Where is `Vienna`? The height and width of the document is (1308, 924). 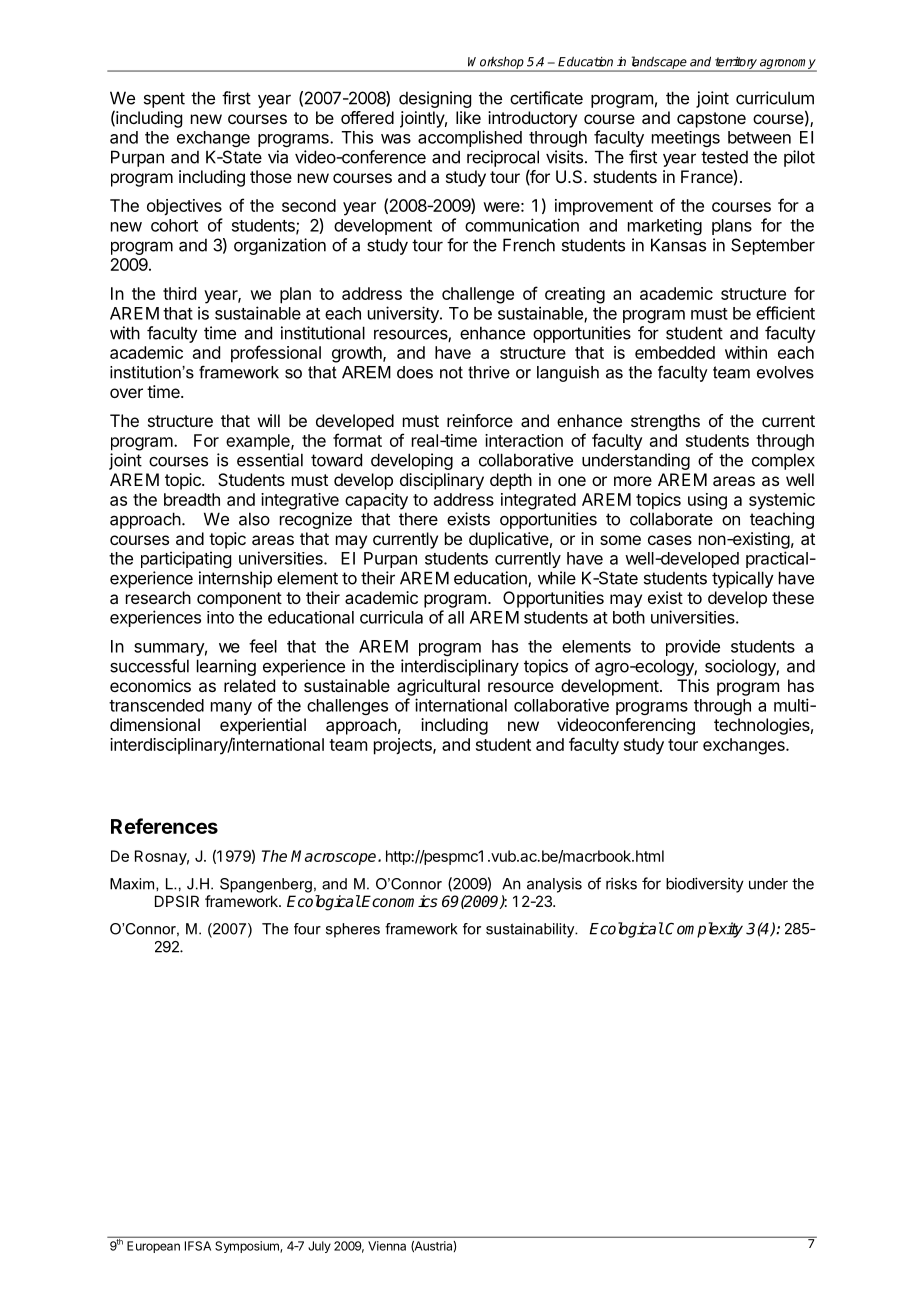 Vienna is located at coordinates (387, 1246).
